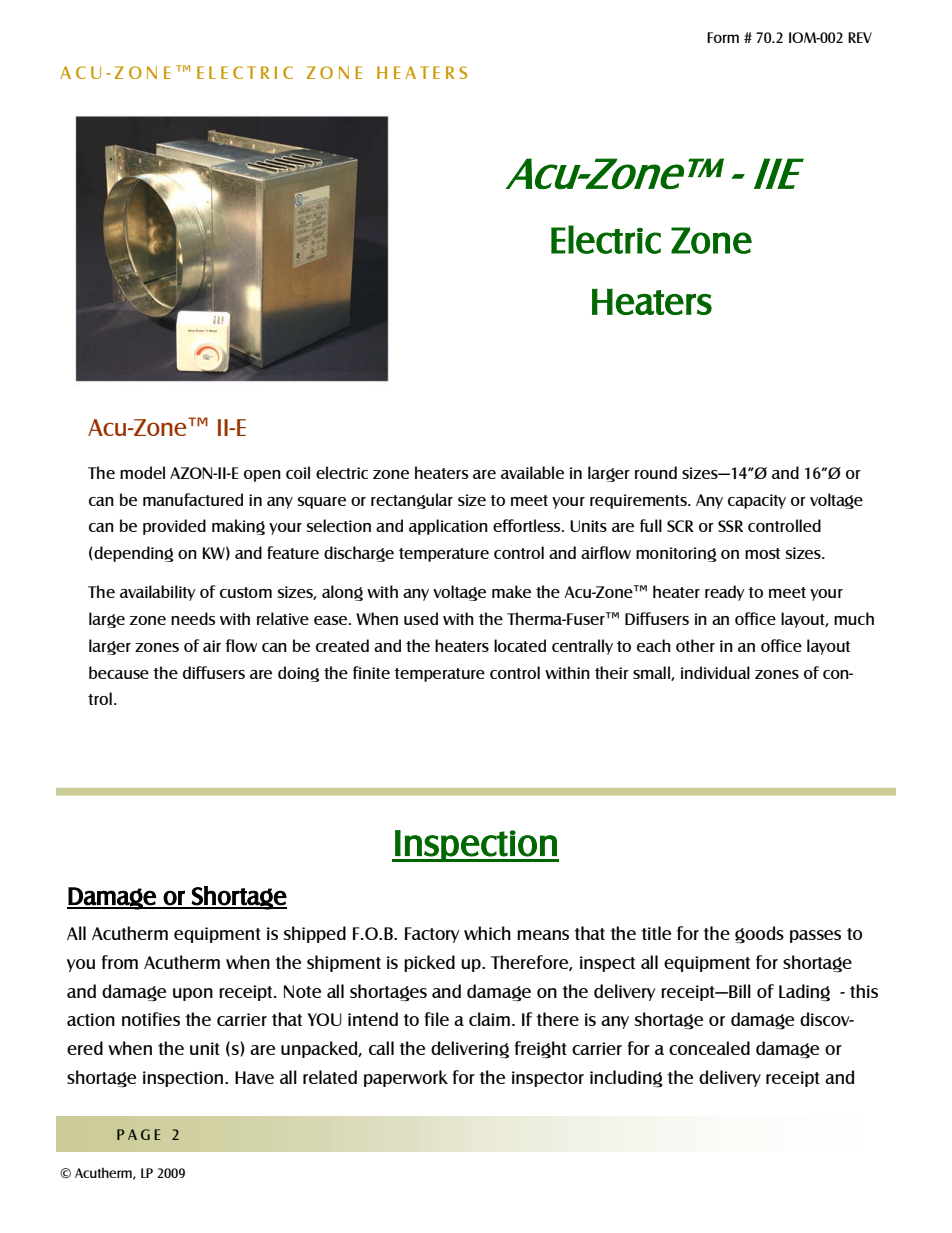  What do you see at coordinates (762, 553) in the screenshot?
I see `most` at bounding box center [762, 553].
